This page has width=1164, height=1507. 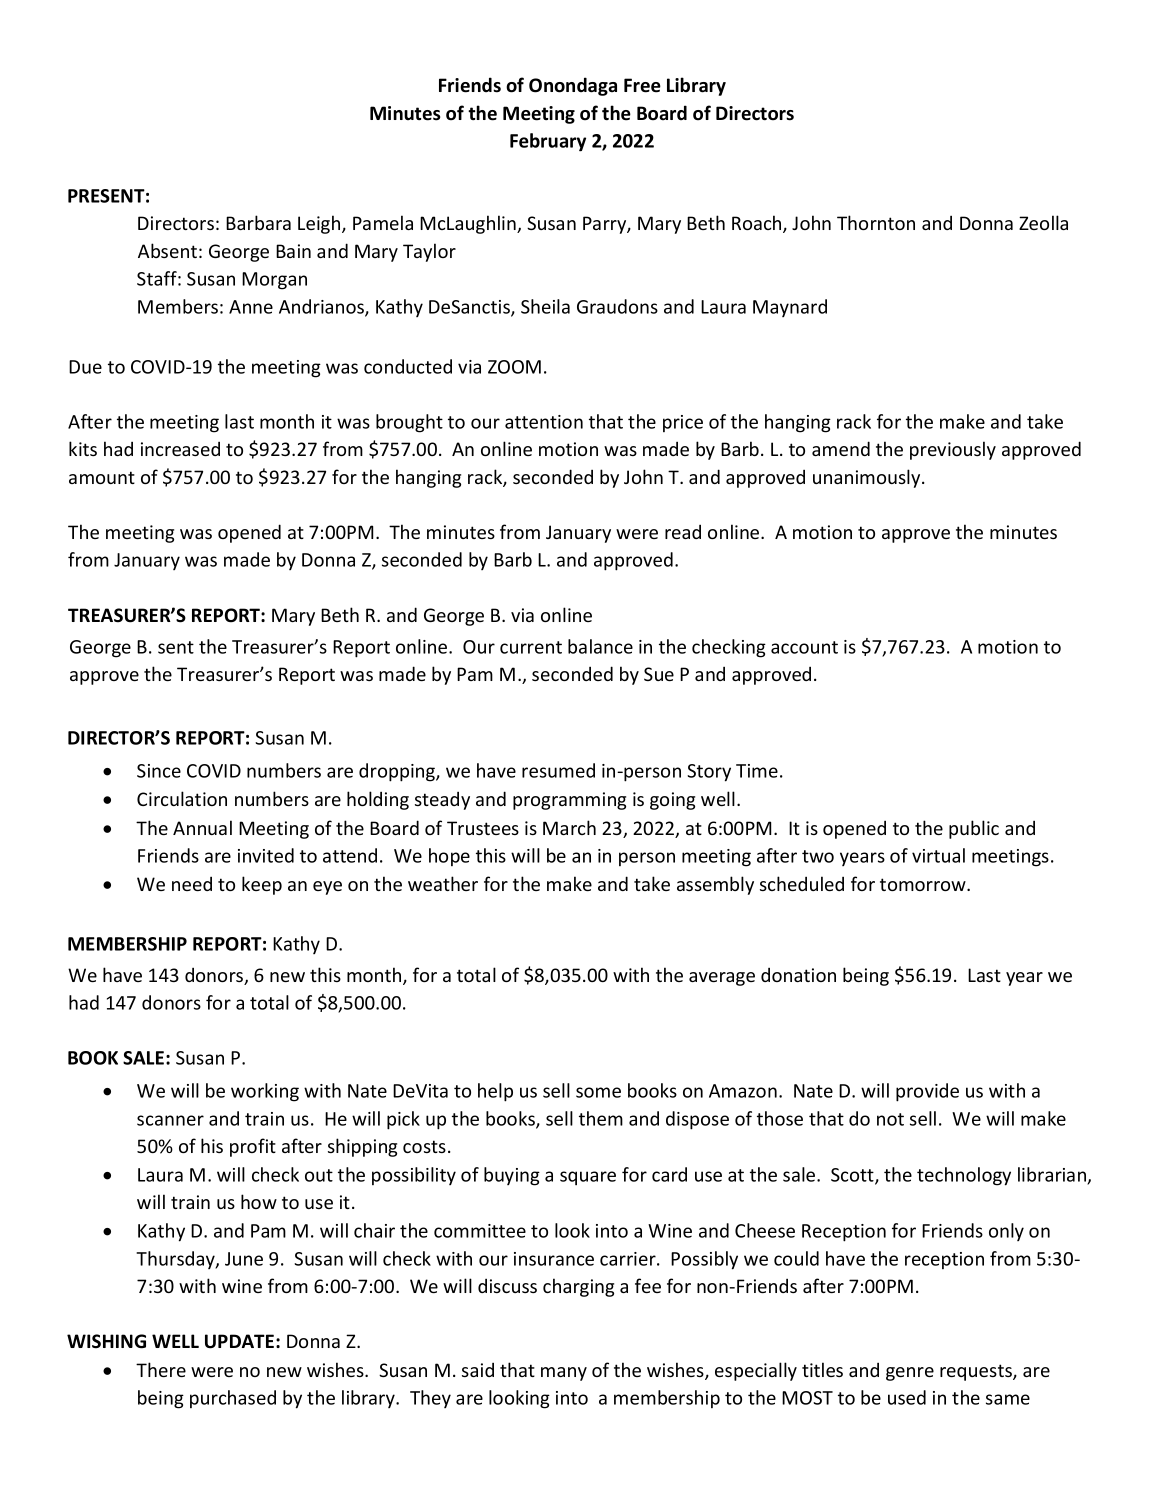 I want to click on Since, so click(x=159, y=771).
